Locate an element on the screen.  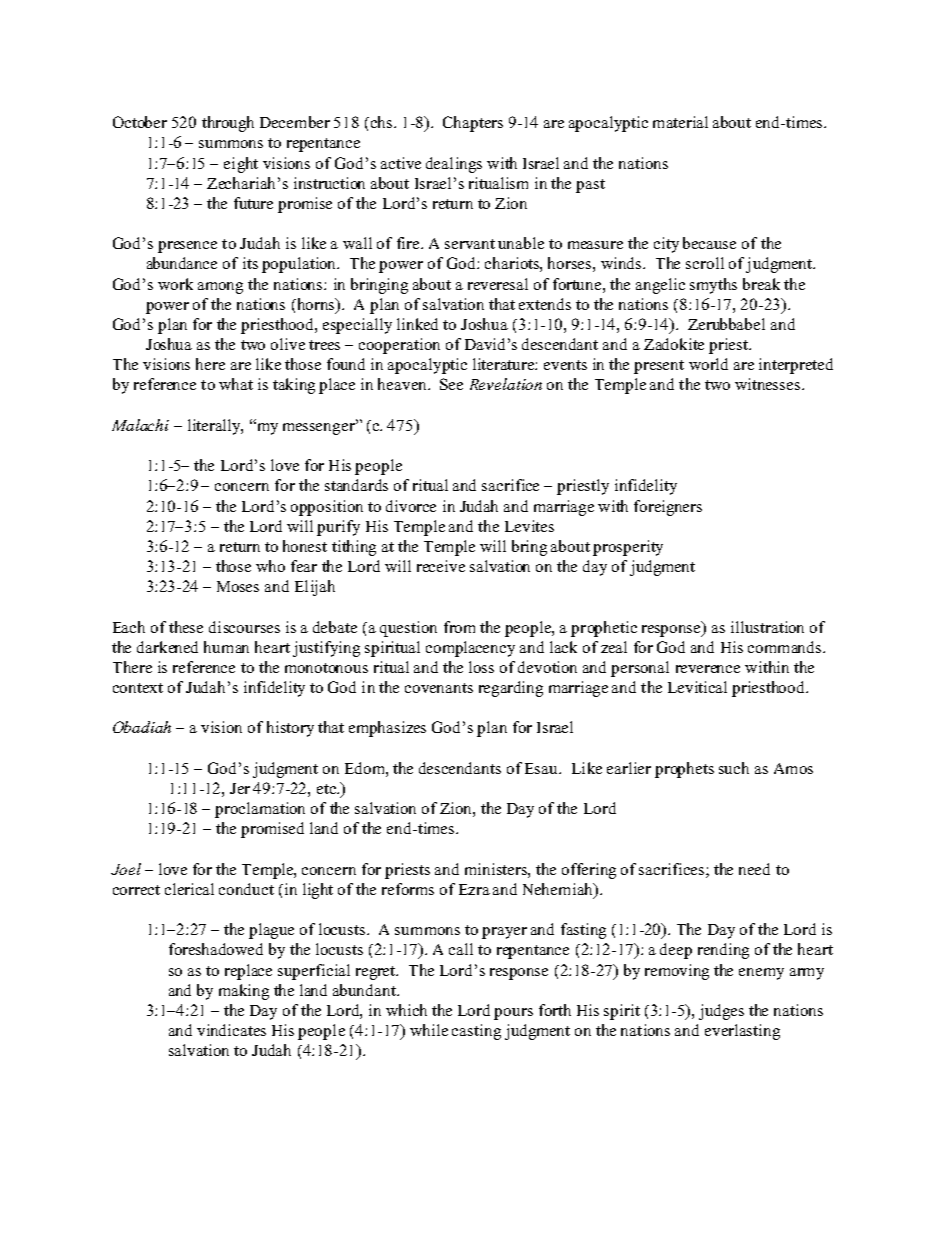
such is located at coordinates (734, 768).
